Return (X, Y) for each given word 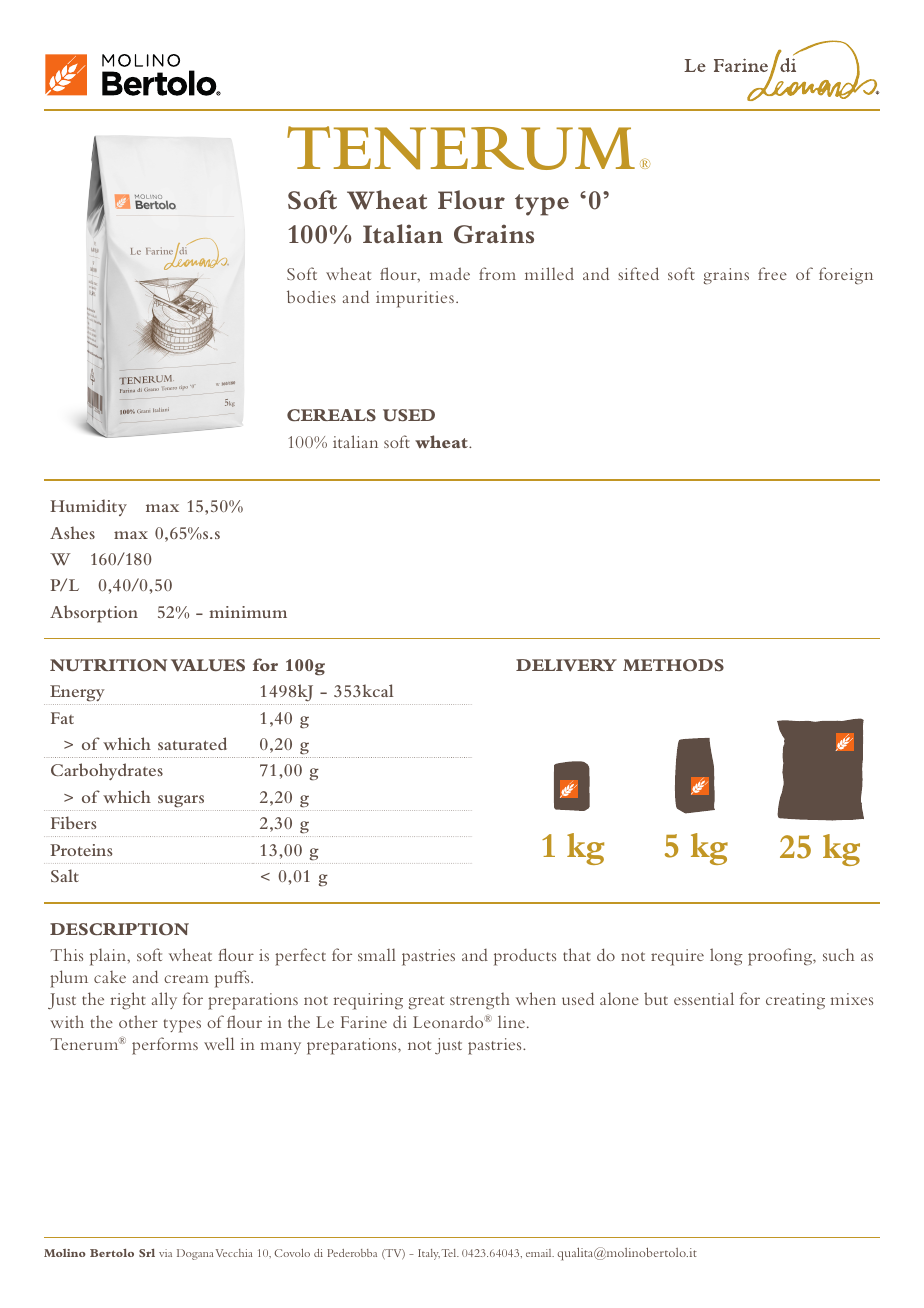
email (540, 1253)
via (165, 1253)
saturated (192, 743)
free (772, 273)
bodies (311, 296)
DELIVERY (566, 665)
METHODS (673, 665)
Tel (450, 1253)
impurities (415, 299)
